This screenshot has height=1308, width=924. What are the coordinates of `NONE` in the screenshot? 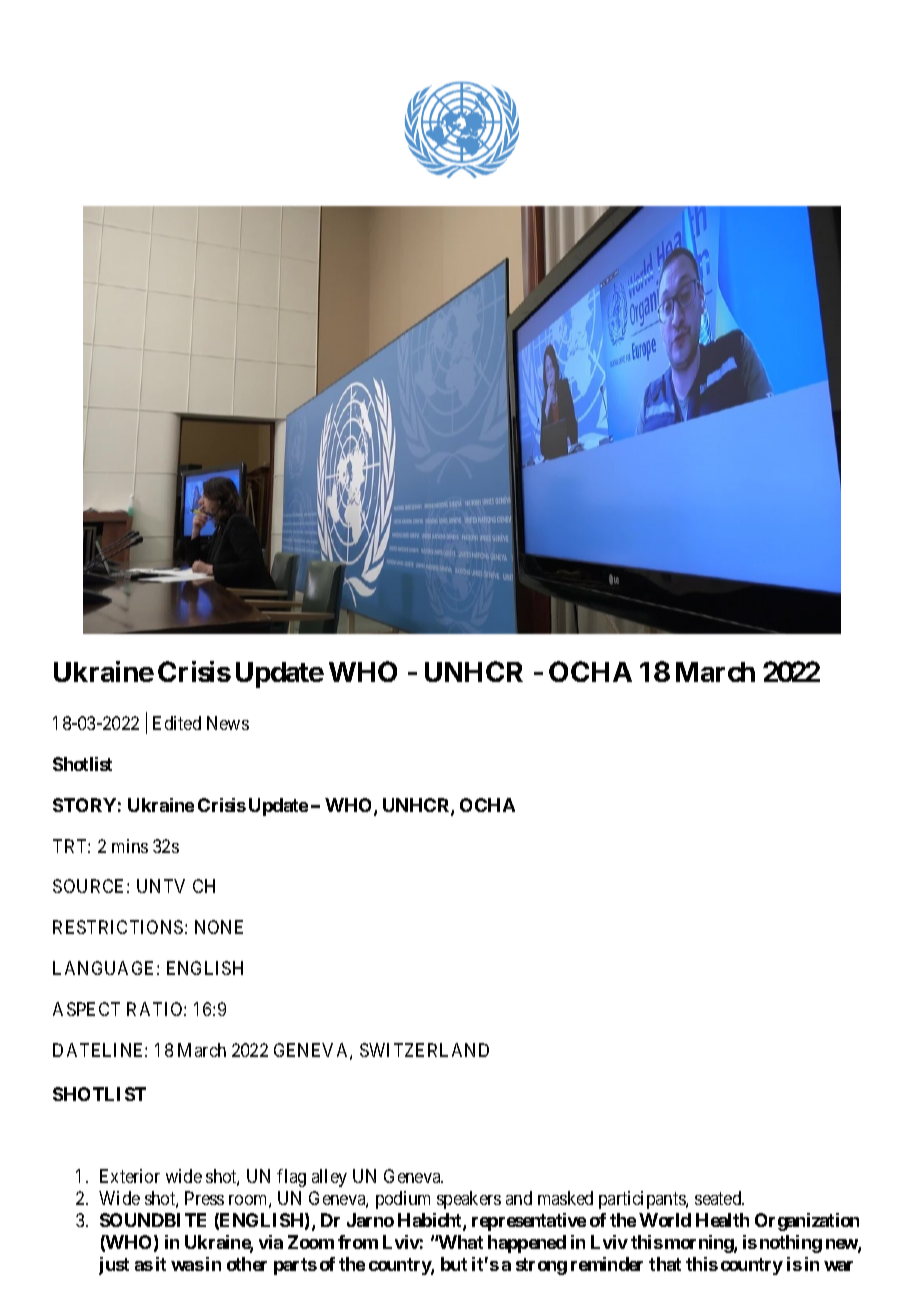 It's located at (219, 927).
